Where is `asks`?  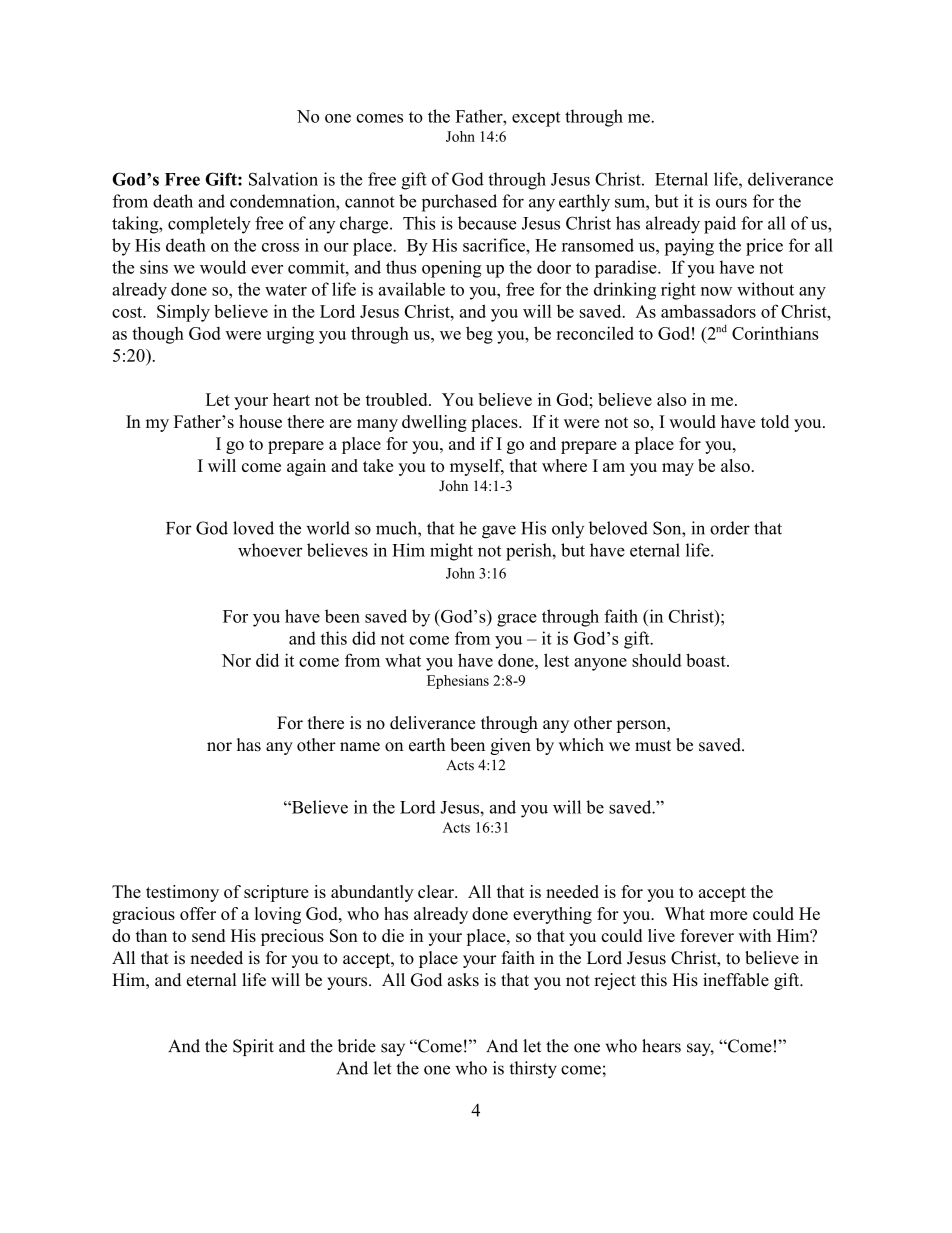
asks is located at coordinates (463, 980).
